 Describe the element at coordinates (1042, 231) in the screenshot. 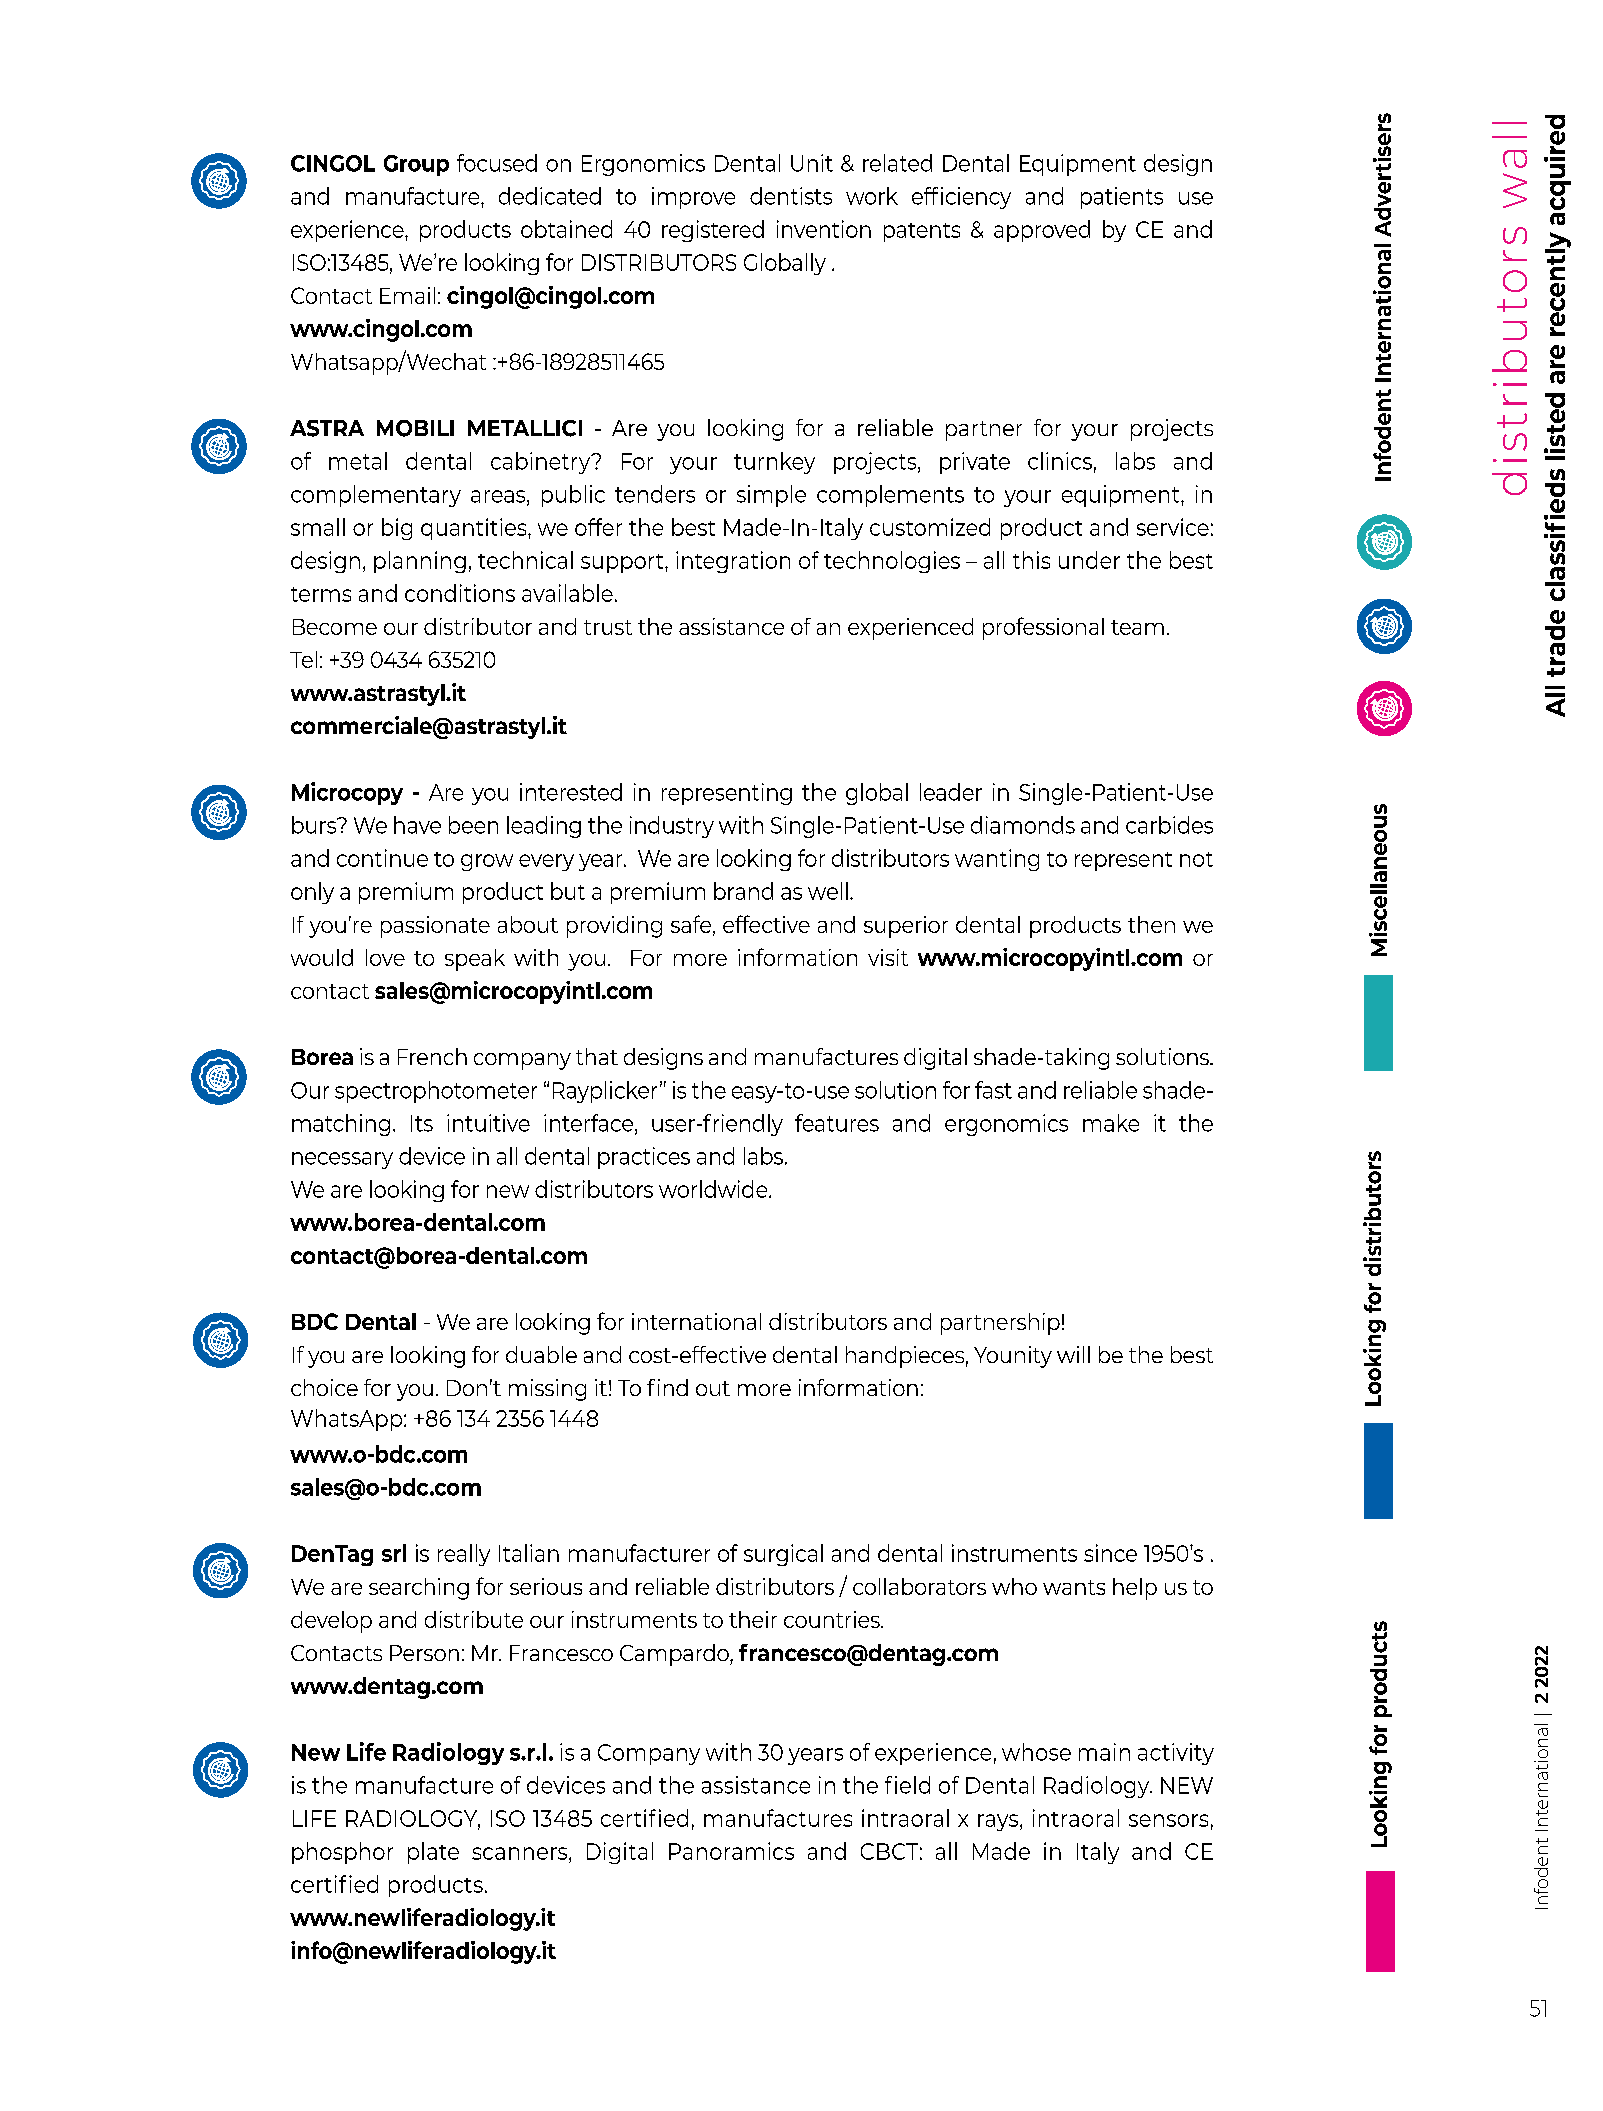

I see `approved` at that location.
